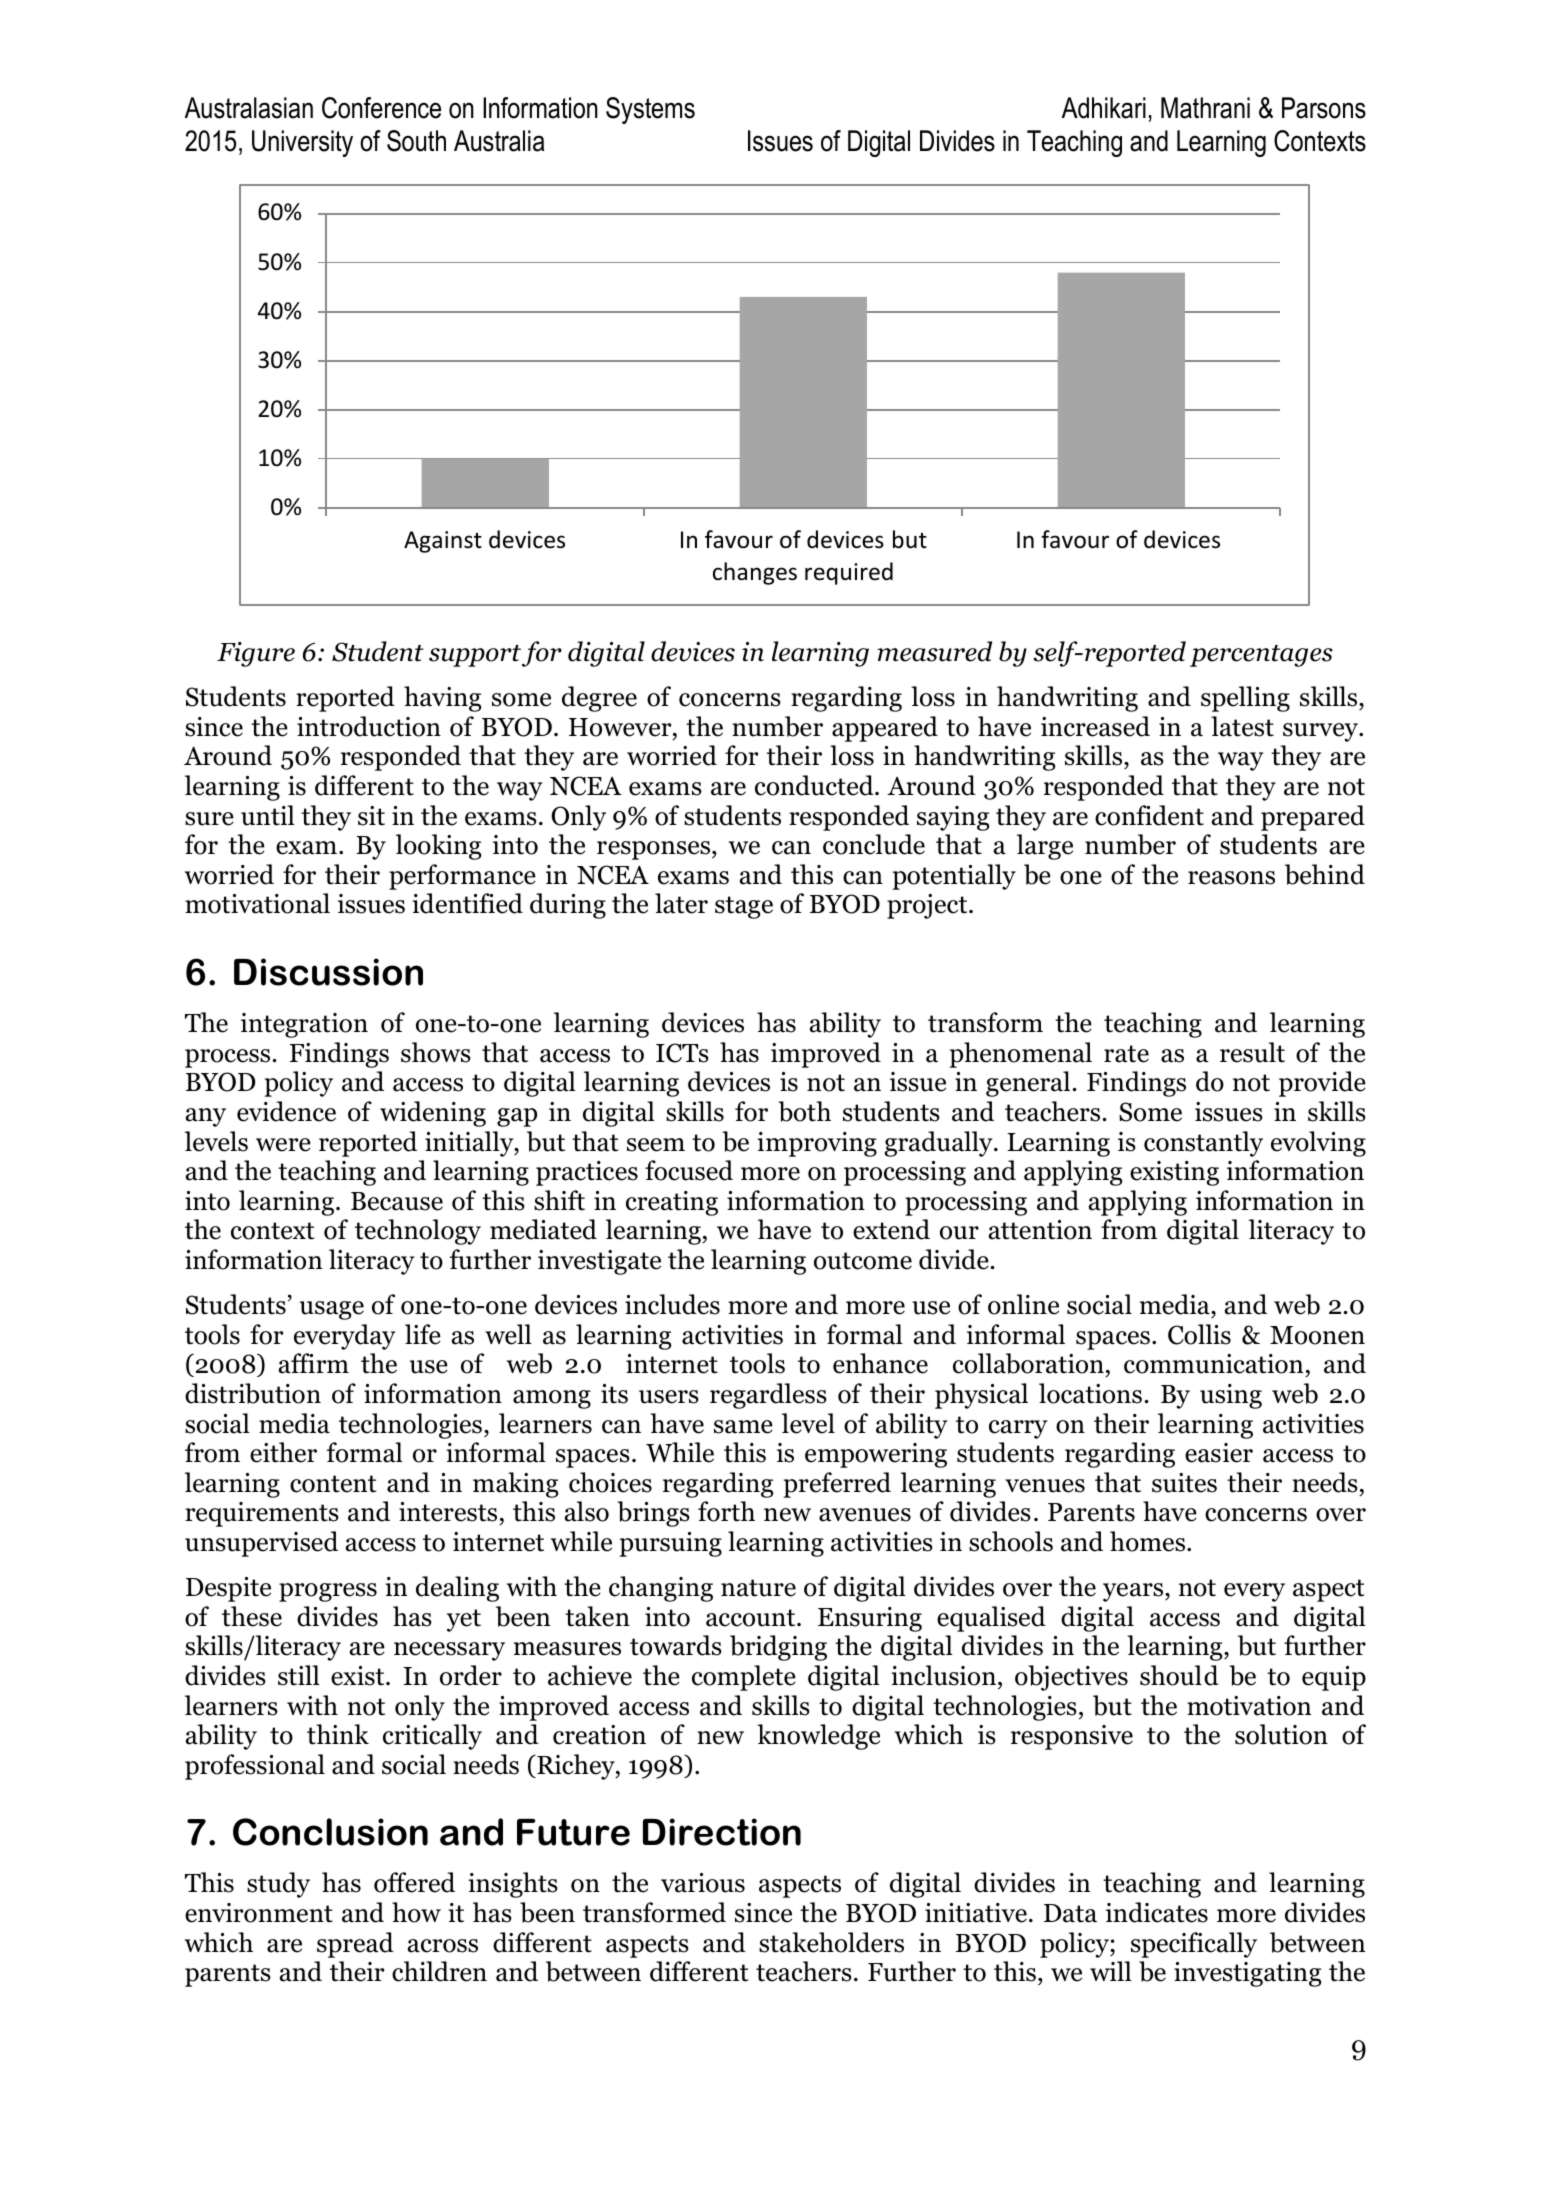 The height and width of the document is (2193, 1551). What do you see at coordinates (355, 1945) in the document?
I see `spread` at bounding box center [355, 1945].
